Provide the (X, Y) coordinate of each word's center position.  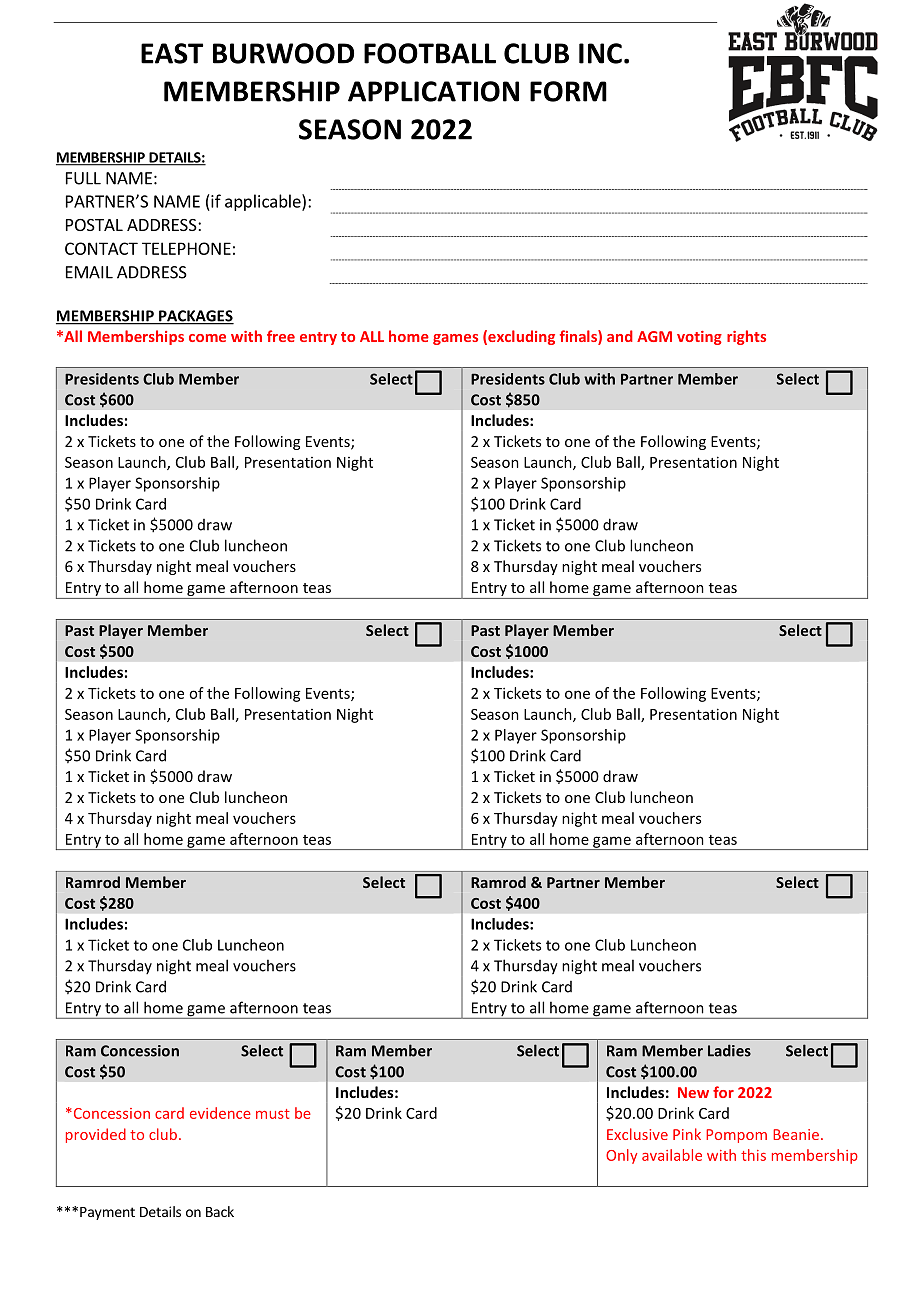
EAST (172, 53)
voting (699, 338)
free (281, 336)
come (207, 338)
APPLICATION (433, 91)
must (273, 1114)
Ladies (729, 1050)
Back (220, 1211)
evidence (220, 1113)
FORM (568, 91)
